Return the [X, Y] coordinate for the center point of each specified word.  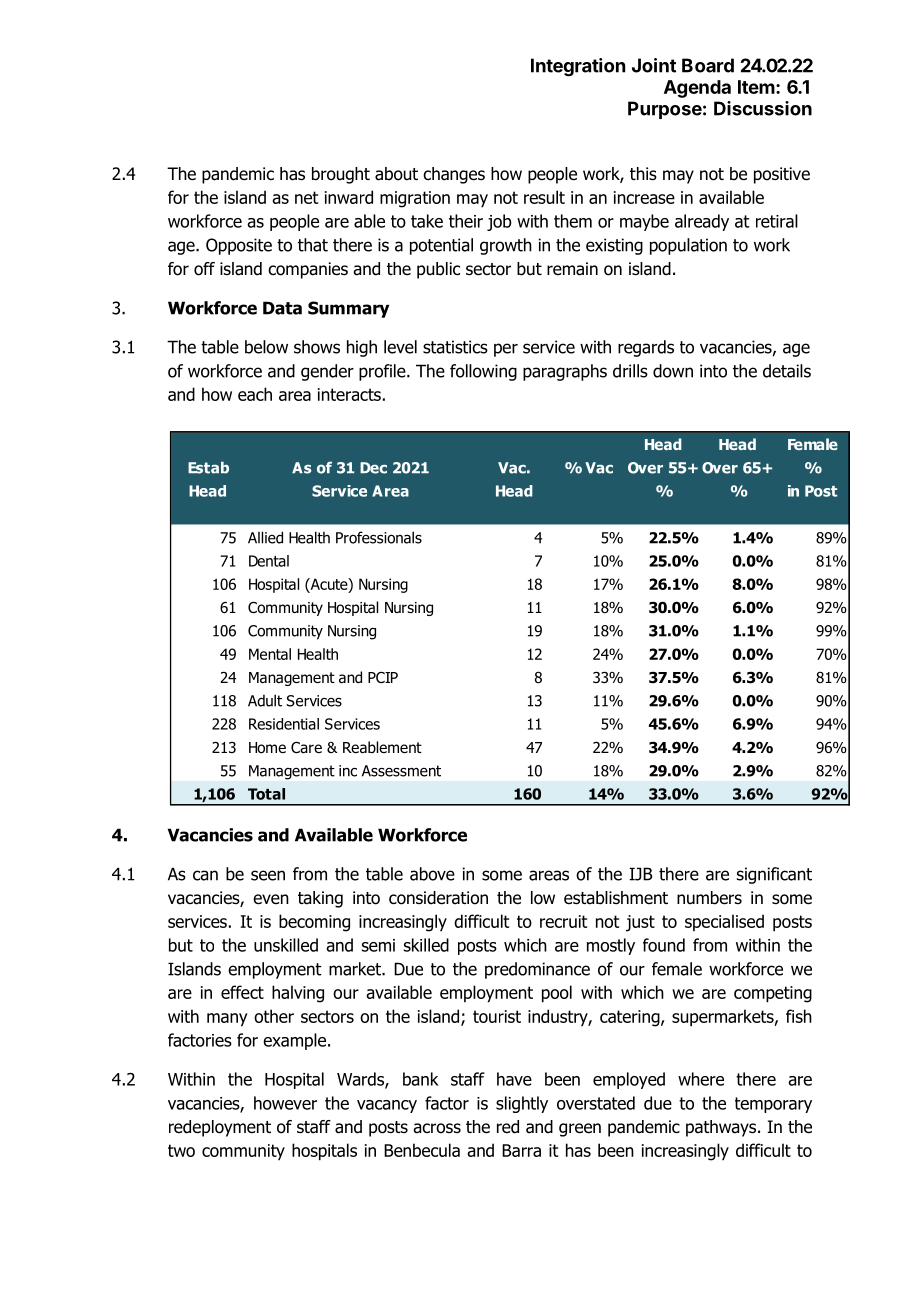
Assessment [401, 771]
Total [266, 794]
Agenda [697, 89]
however [285, 1103]
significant [774, 875]
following [483, 372]
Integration [578, 67]
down [673, 371]
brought [341, 175]
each [255, 394]
